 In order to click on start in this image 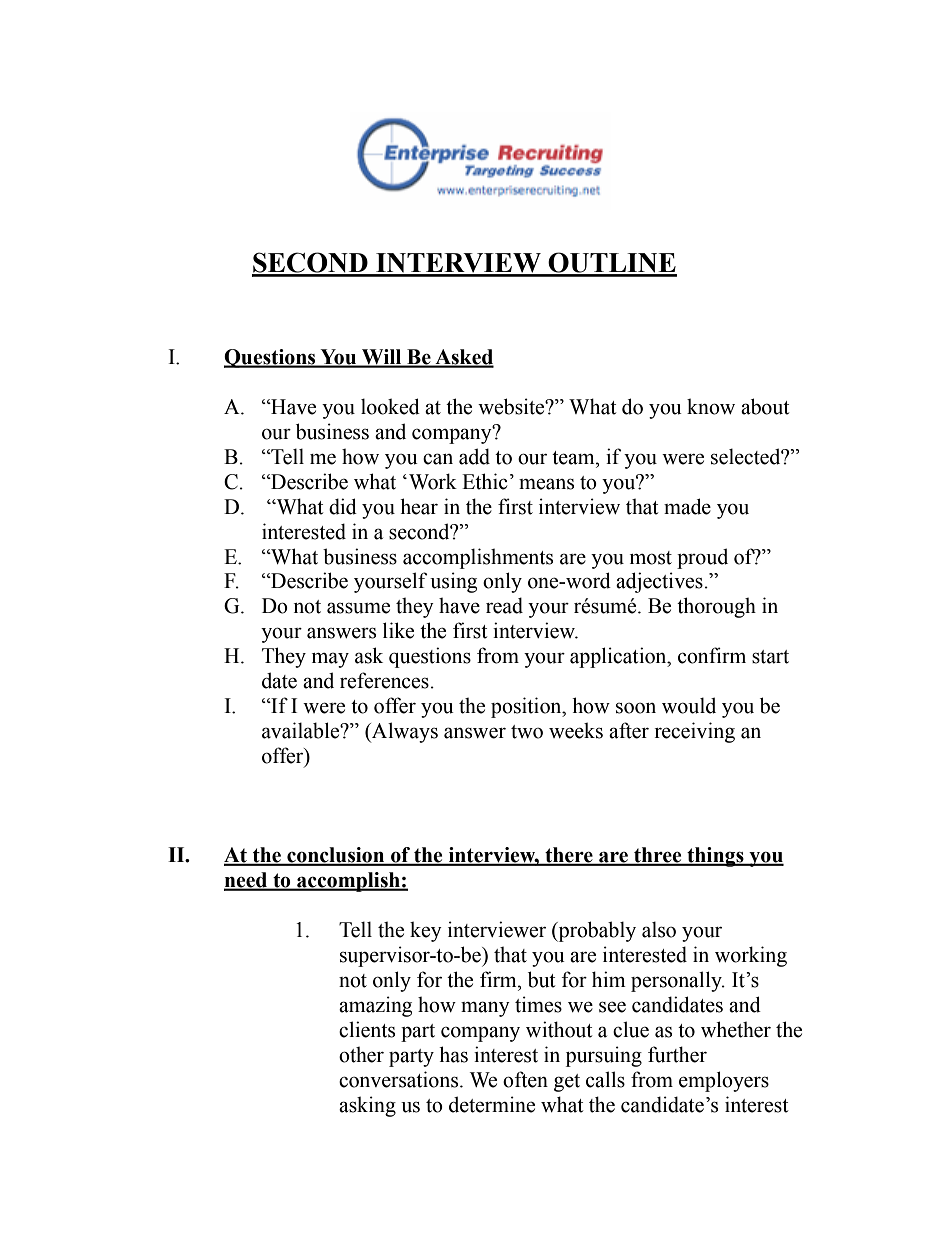, I will do `click(770, 657)`.
